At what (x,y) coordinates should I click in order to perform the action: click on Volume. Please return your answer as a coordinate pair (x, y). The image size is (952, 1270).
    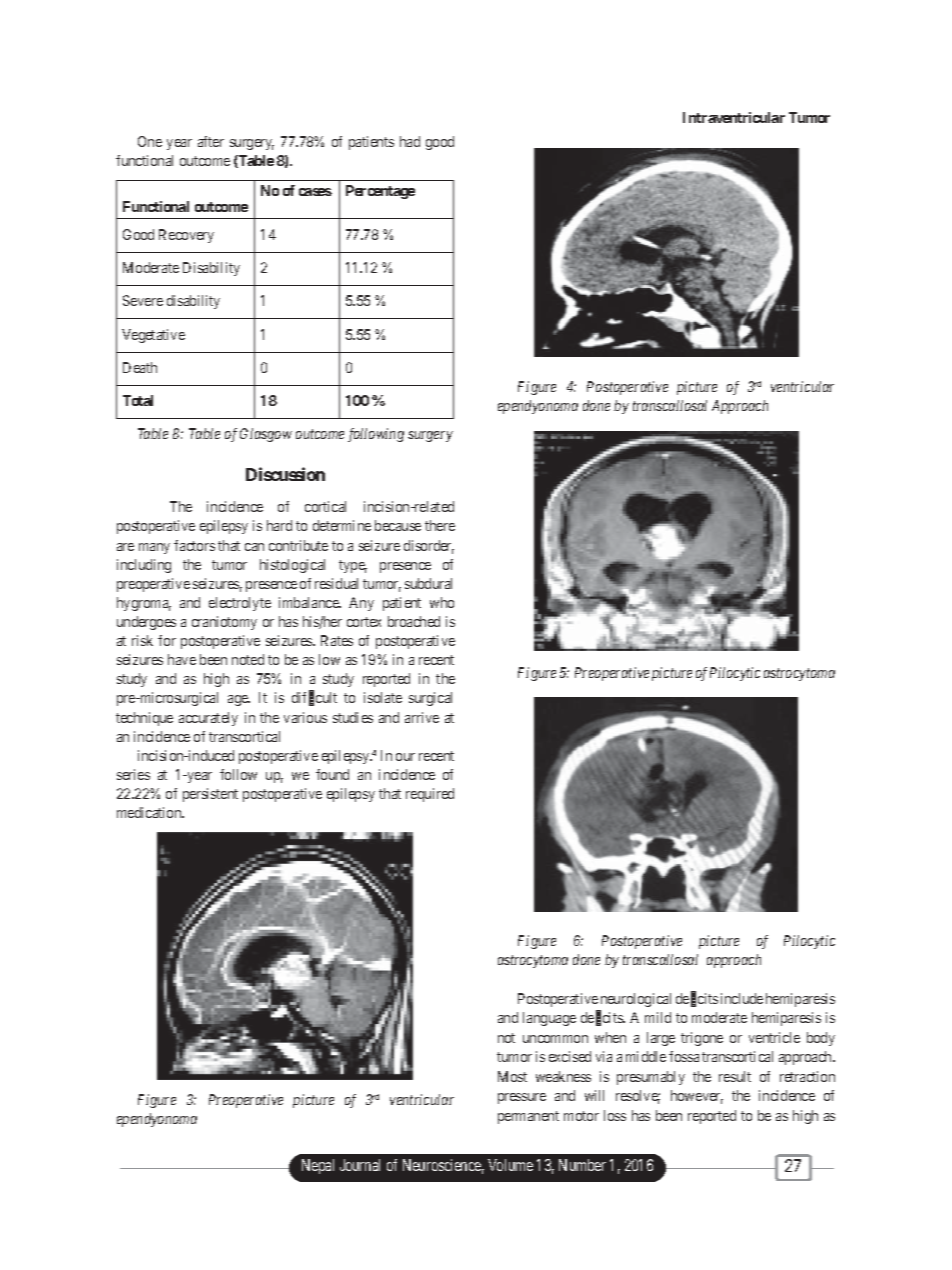
    Looking at the image, I should click on (510, 1165).
